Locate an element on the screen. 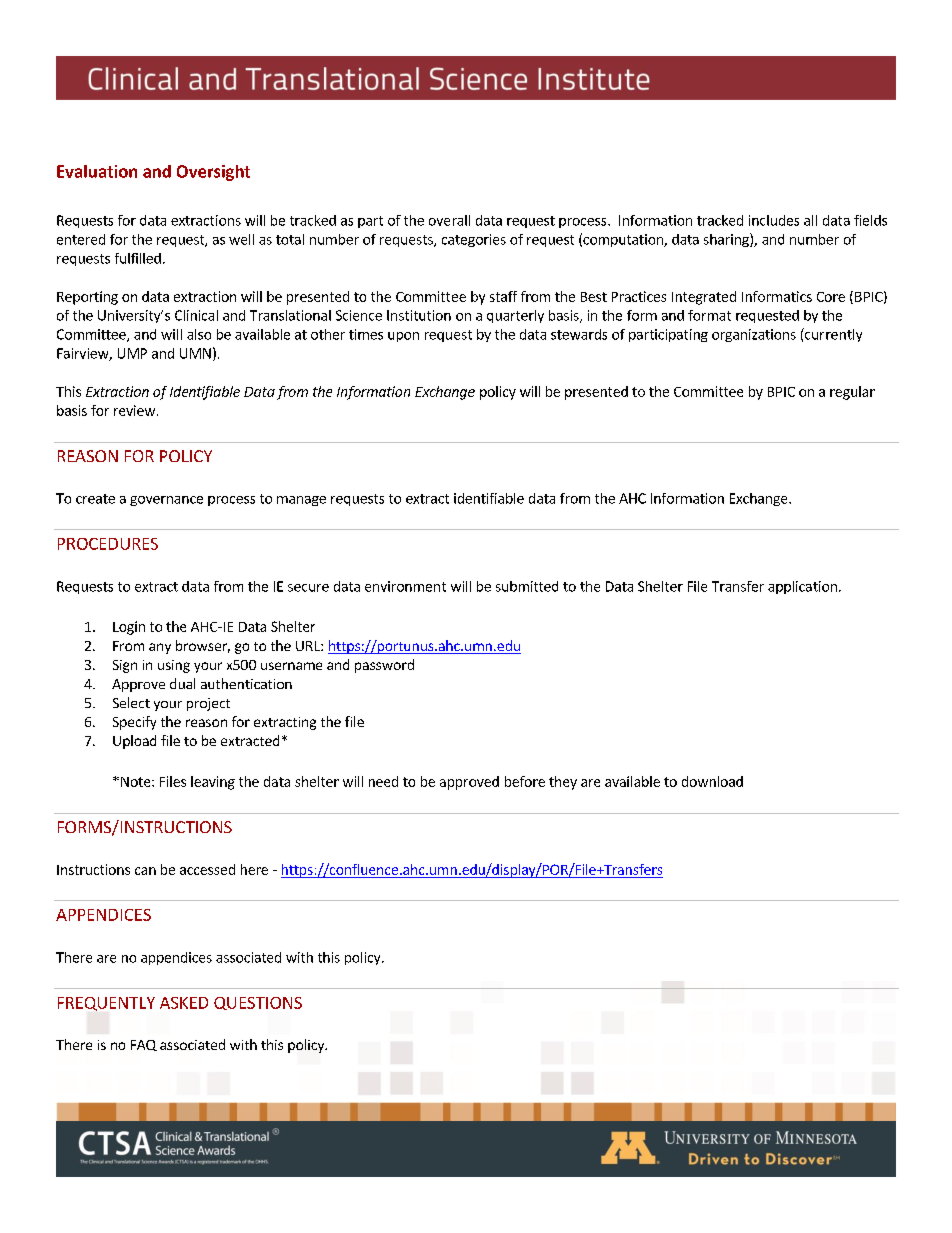 This screenshot has width=952, height=1233. Login is located at coordinates (129, 628).
